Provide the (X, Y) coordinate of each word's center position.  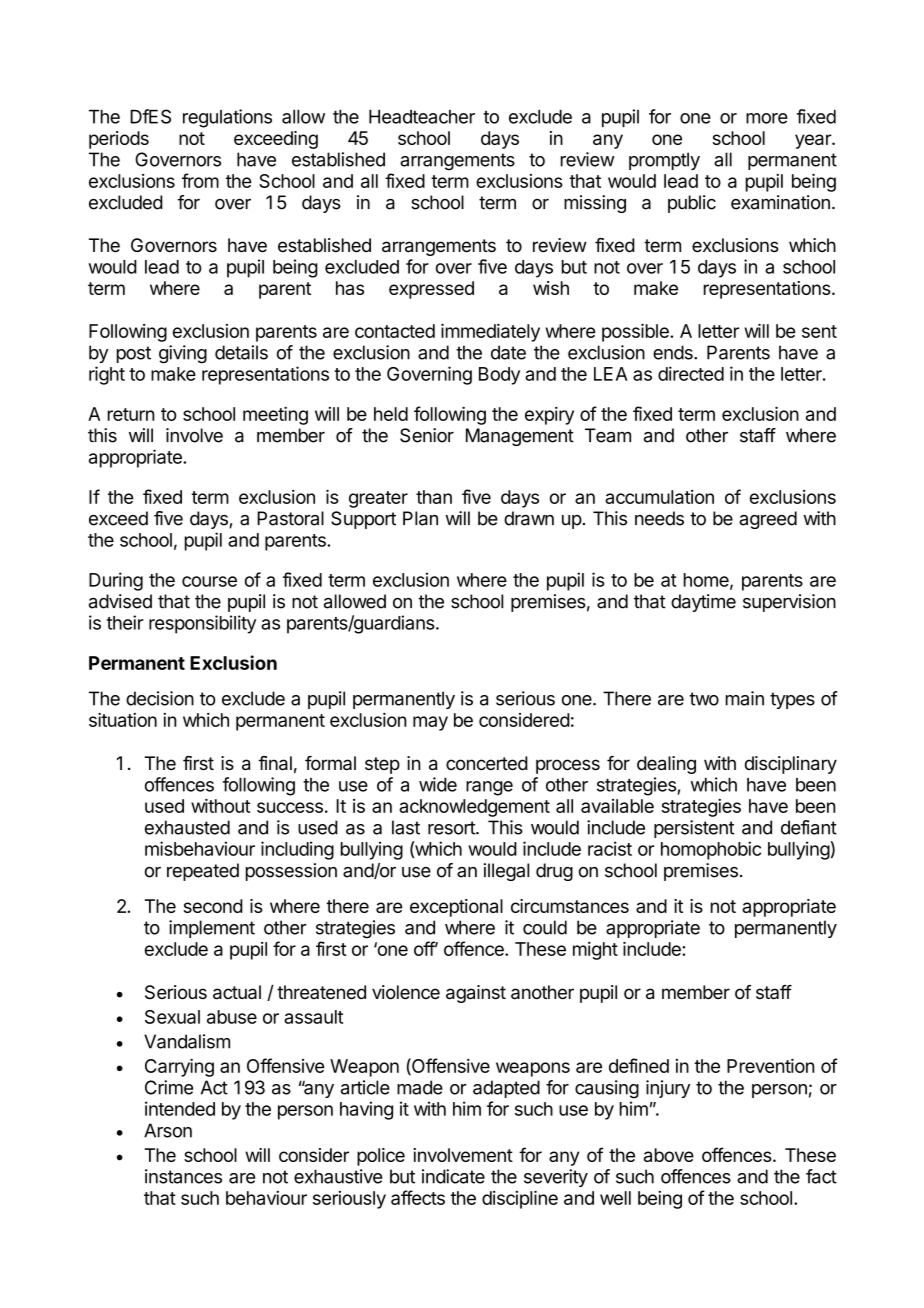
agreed (768, 520)
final (275, 763)
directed (691, 373)
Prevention (771, 1065)
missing (595, 204)
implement (212, 929)
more (767, 118)
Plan (420, 518)
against (476, 994)
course (209, 581)
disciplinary (791, 765)
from (200, 180)
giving (183, 354)
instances (183, 1176)
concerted (487, 763)
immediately (490, 332)
